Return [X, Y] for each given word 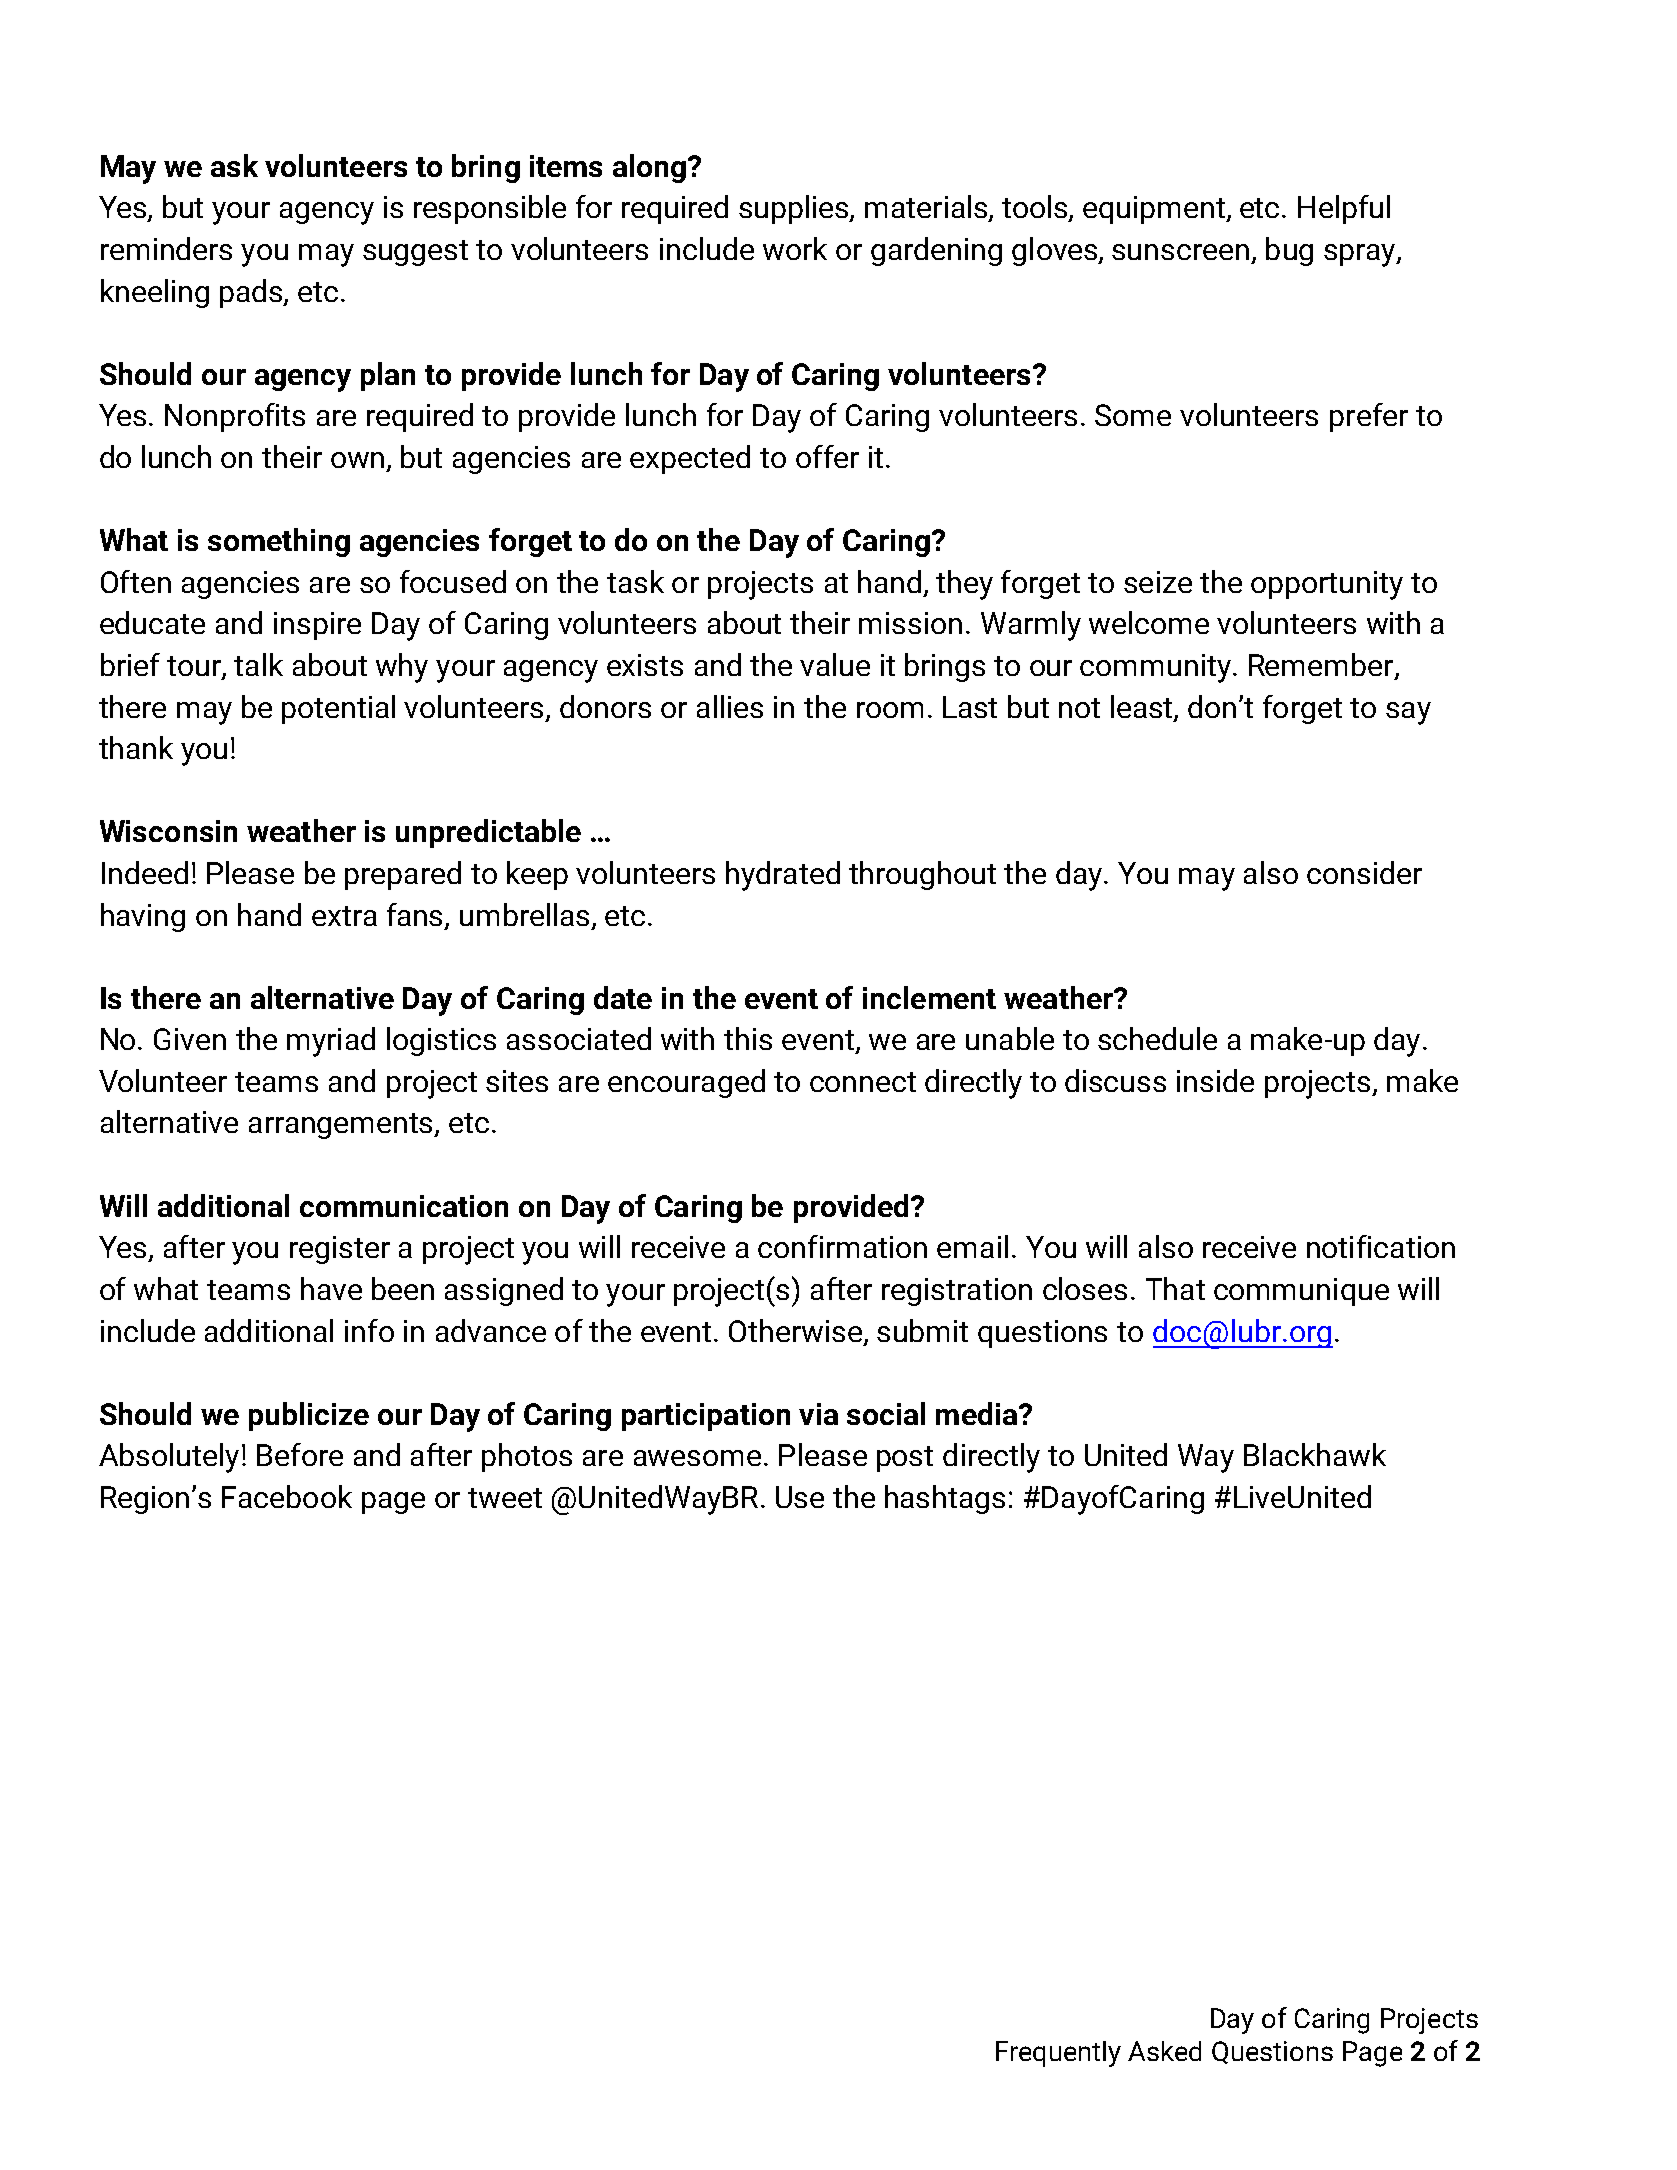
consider [1364, 872]
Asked [1164, 2051]
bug [1289, 251]
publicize [309, 1416]
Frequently [1058, 2054]
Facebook [287, 1496]
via [818, 1414]
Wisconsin [168, 831]
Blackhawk [1315, 1454]
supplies [795, 209]
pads [252, 293]
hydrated [783, 876]
